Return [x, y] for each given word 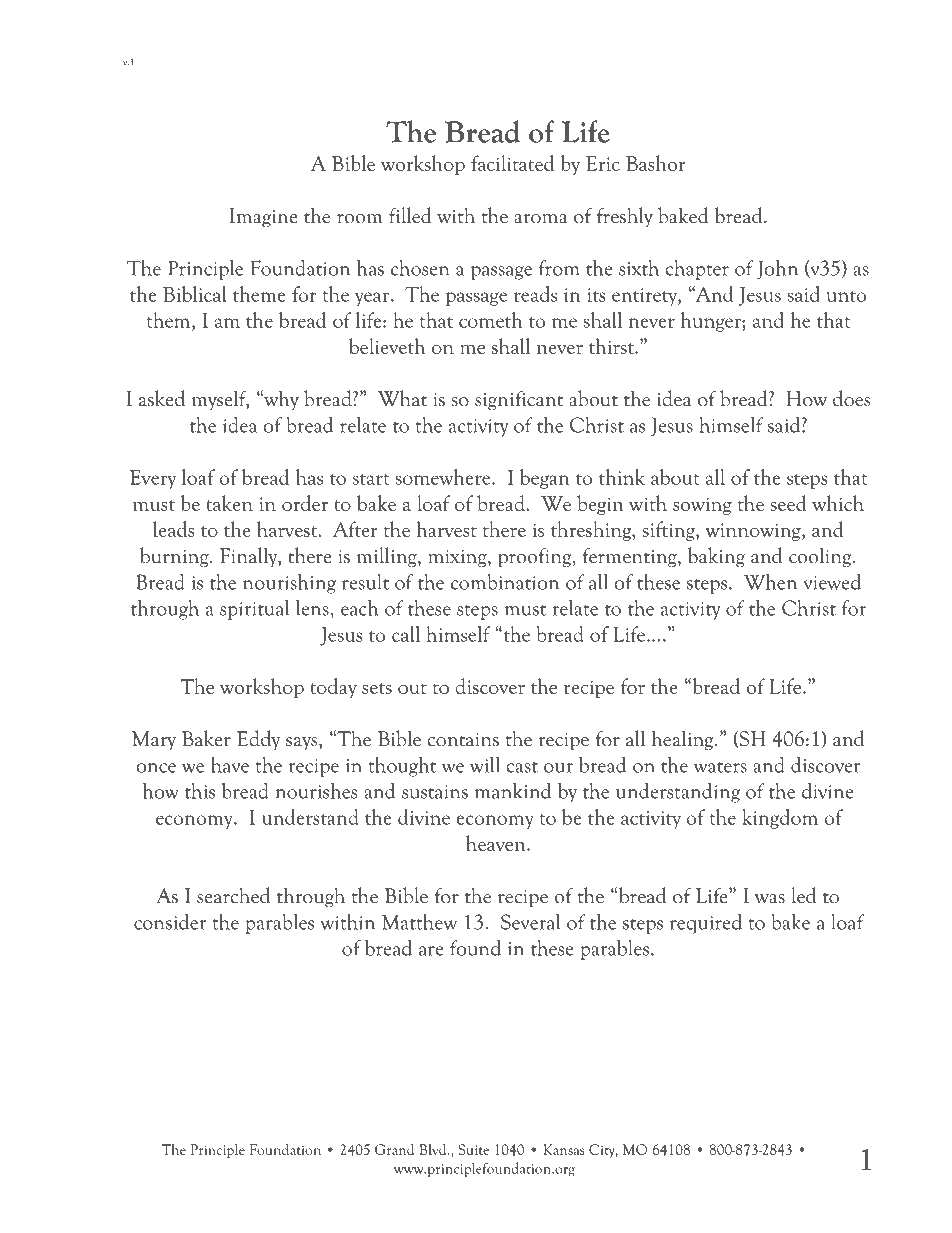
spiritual [255, 609]
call [406, 634]
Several [531, 921]
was [770, 899]
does [851, 398]
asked [162, 398]
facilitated [512, 163]
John [777, 270]
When [770, 582]
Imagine [263, 217]
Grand [394, 1149]
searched [233, 895]
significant [519, 400]
